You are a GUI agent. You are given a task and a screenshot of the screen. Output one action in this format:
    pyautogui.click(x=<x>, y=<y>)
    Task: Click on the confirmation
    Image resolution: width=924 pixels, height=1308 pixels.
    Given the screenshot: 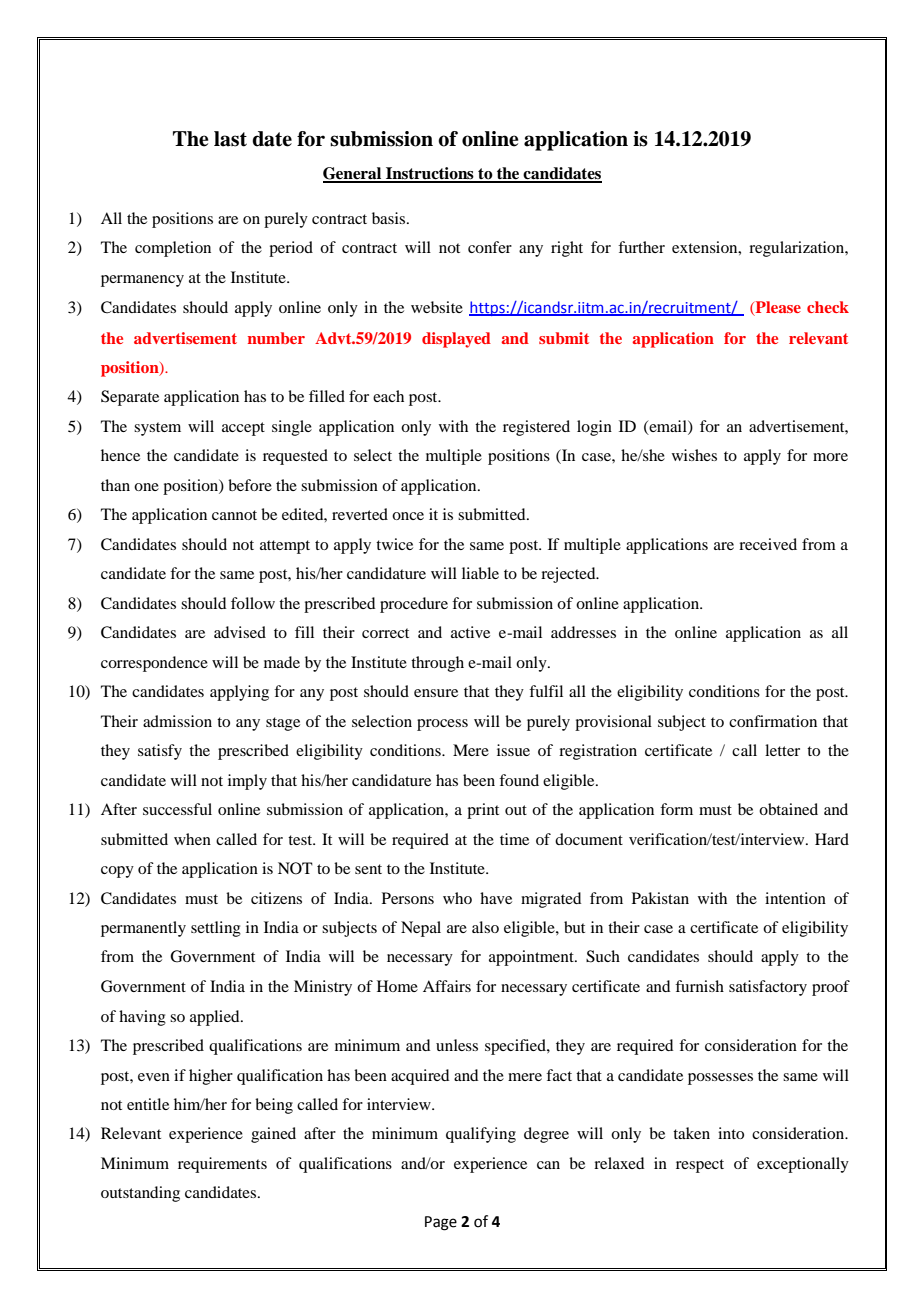 What is the action you would take?
    pyautogui.click(x=773, y=721)
